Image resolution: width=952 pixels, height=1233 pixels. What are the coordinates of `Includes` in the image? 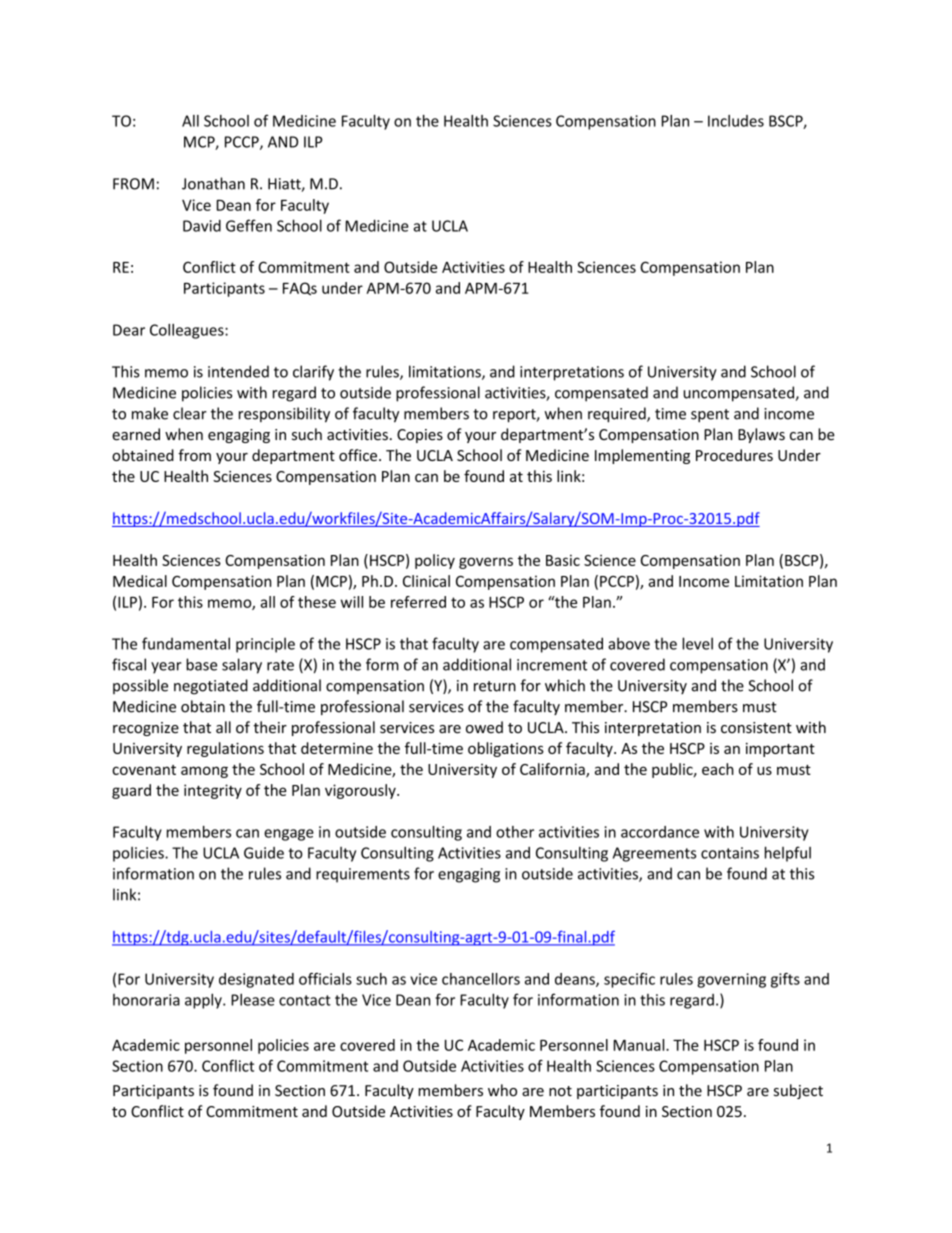 It's located at (736, 121).
